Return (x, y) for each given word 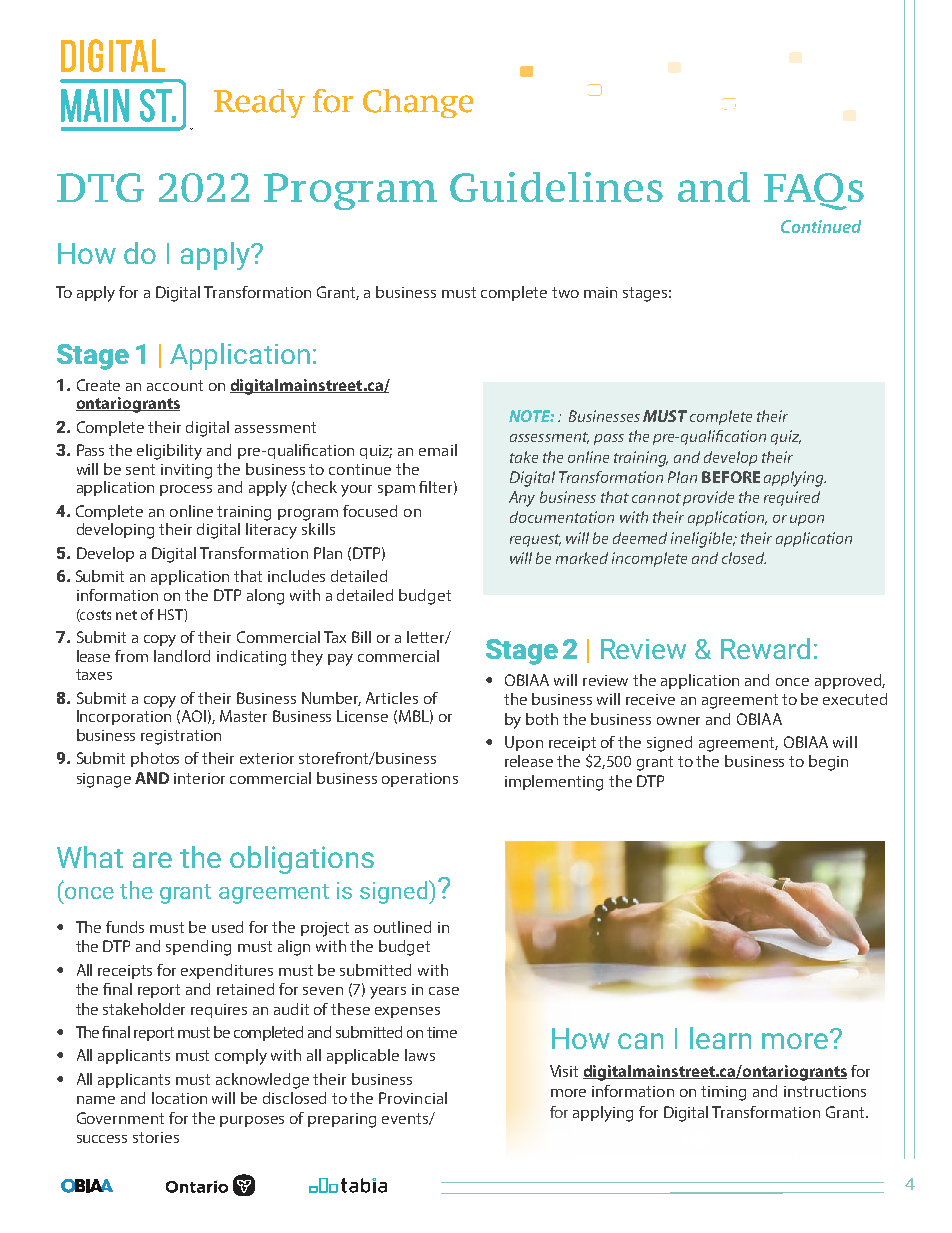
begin (828, 763)
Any (522, 499)
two (565, 292)
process (186, 490)
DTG (100, 187)
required (792, 498)
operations (420, 780)
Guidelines (556, 187)
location (179, 1098)
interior (199, 778)
